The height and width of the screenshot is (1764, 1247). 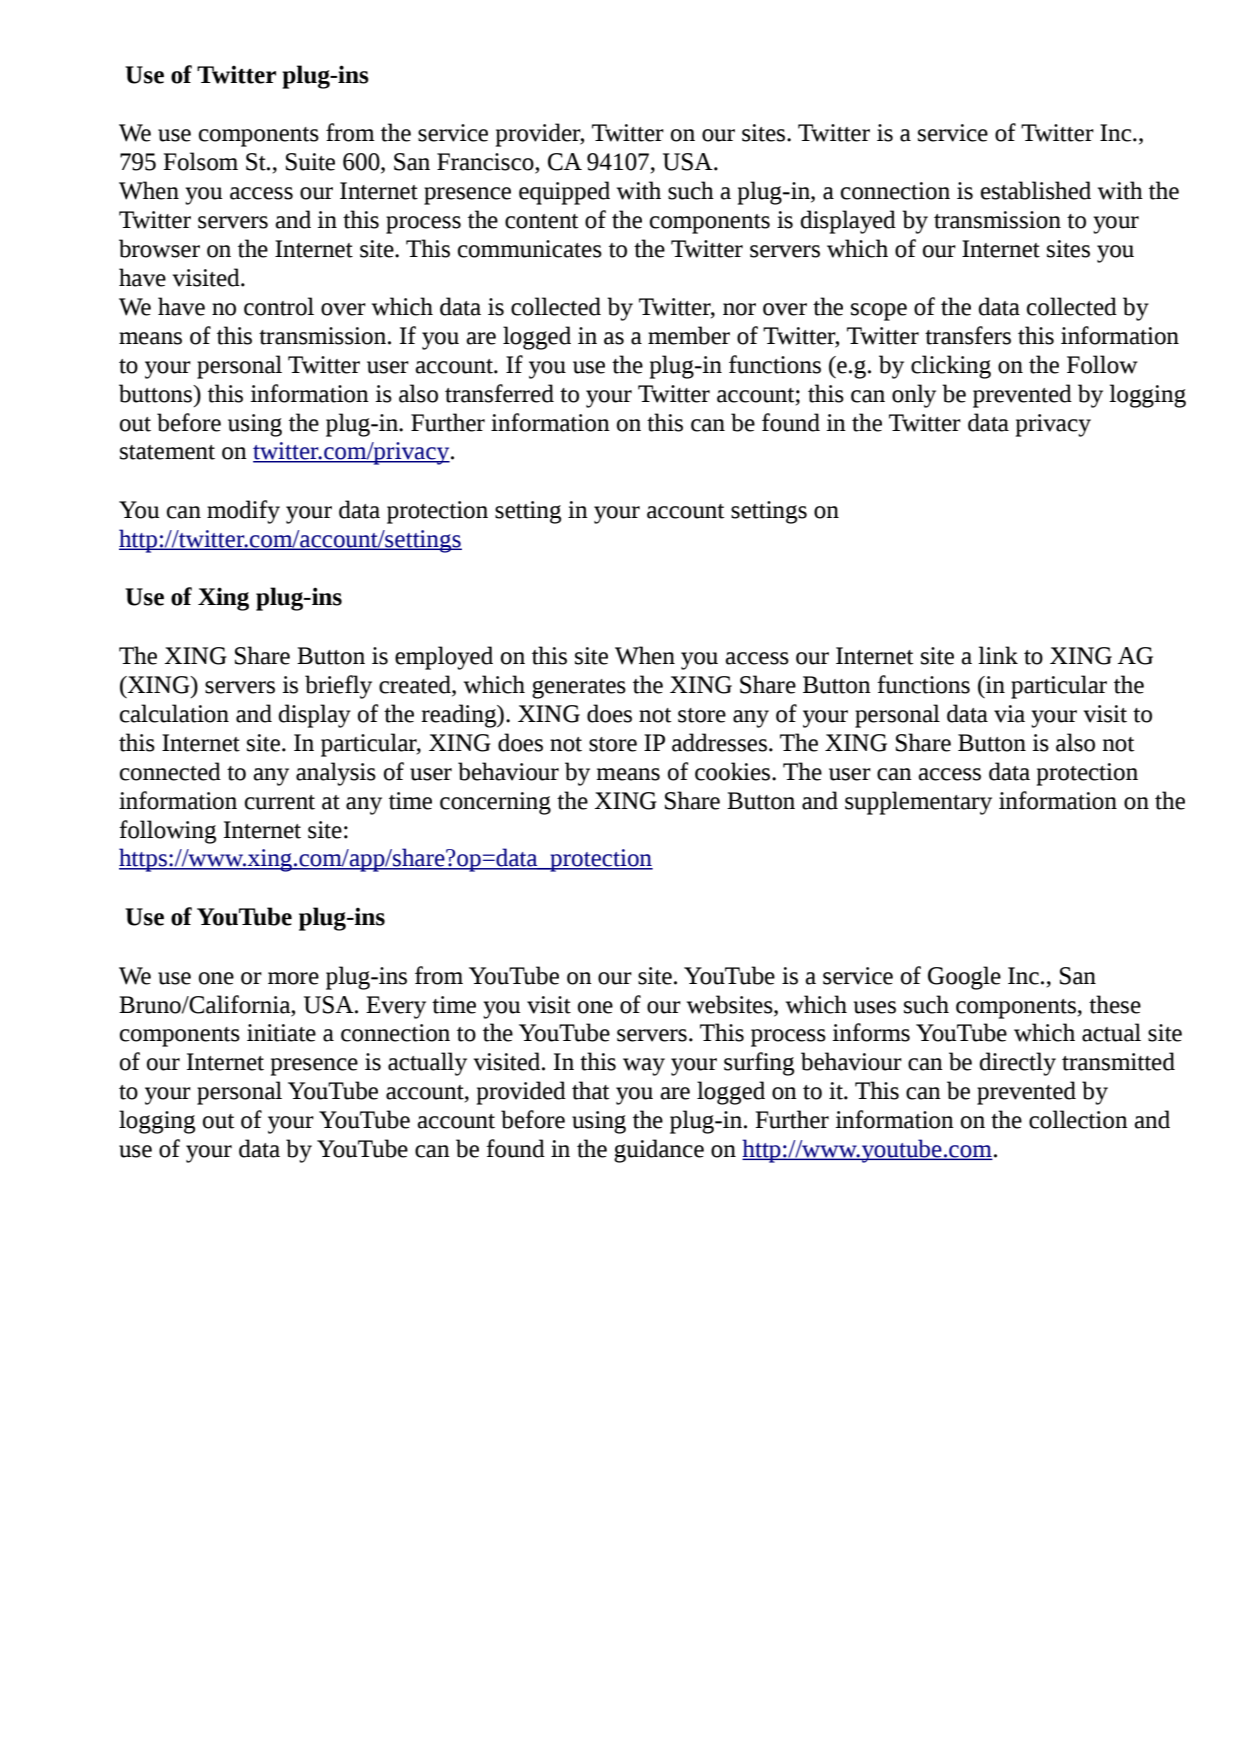 What do you see at coordinates (1078, 1119) in the screenshot?
I see `collection` at bounding box center [1078, 1119].
